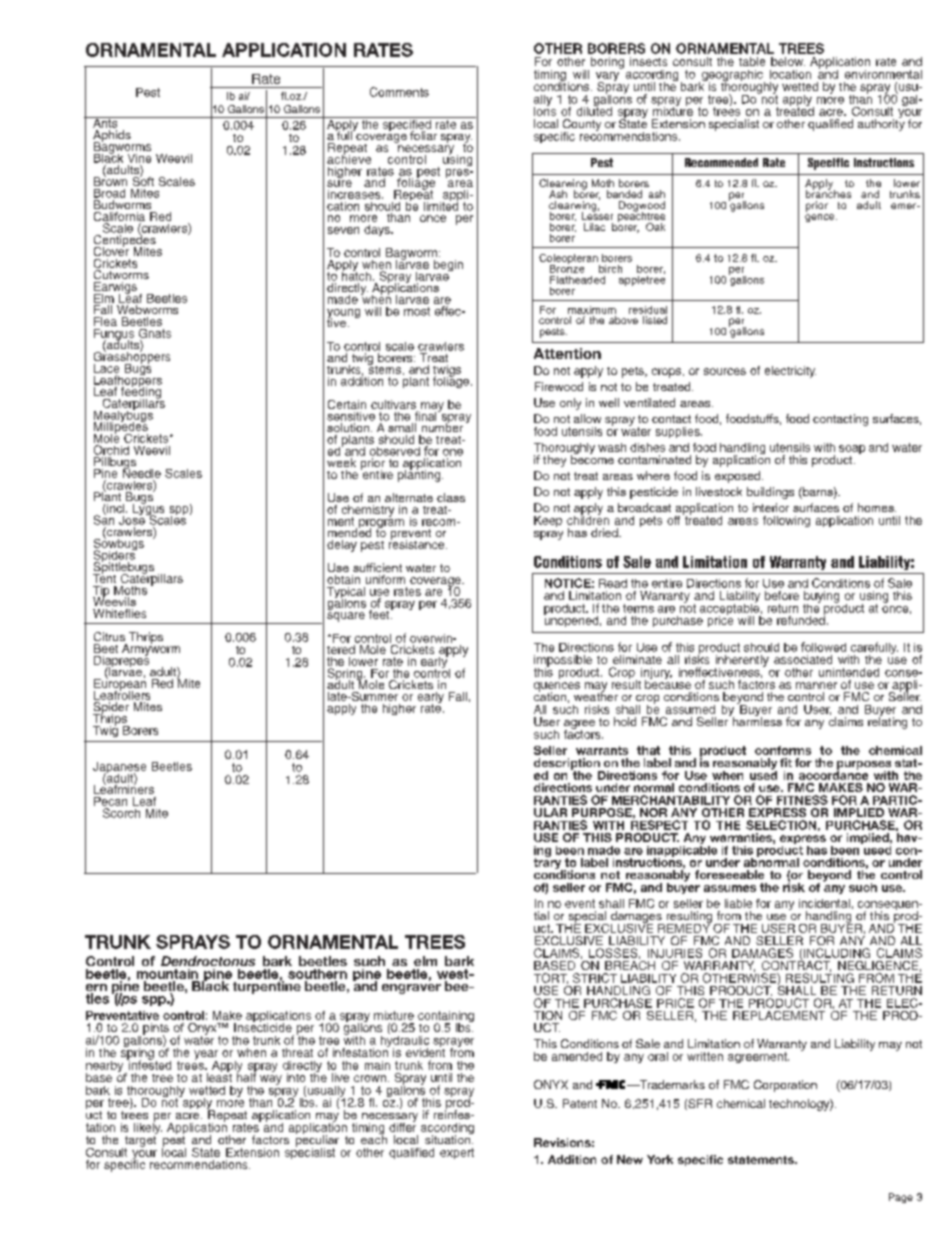 This screenshot has height=1233, width=952. Describe the element at coordinates (139, 158) in the screenshot. I see `Vine` at that location.
